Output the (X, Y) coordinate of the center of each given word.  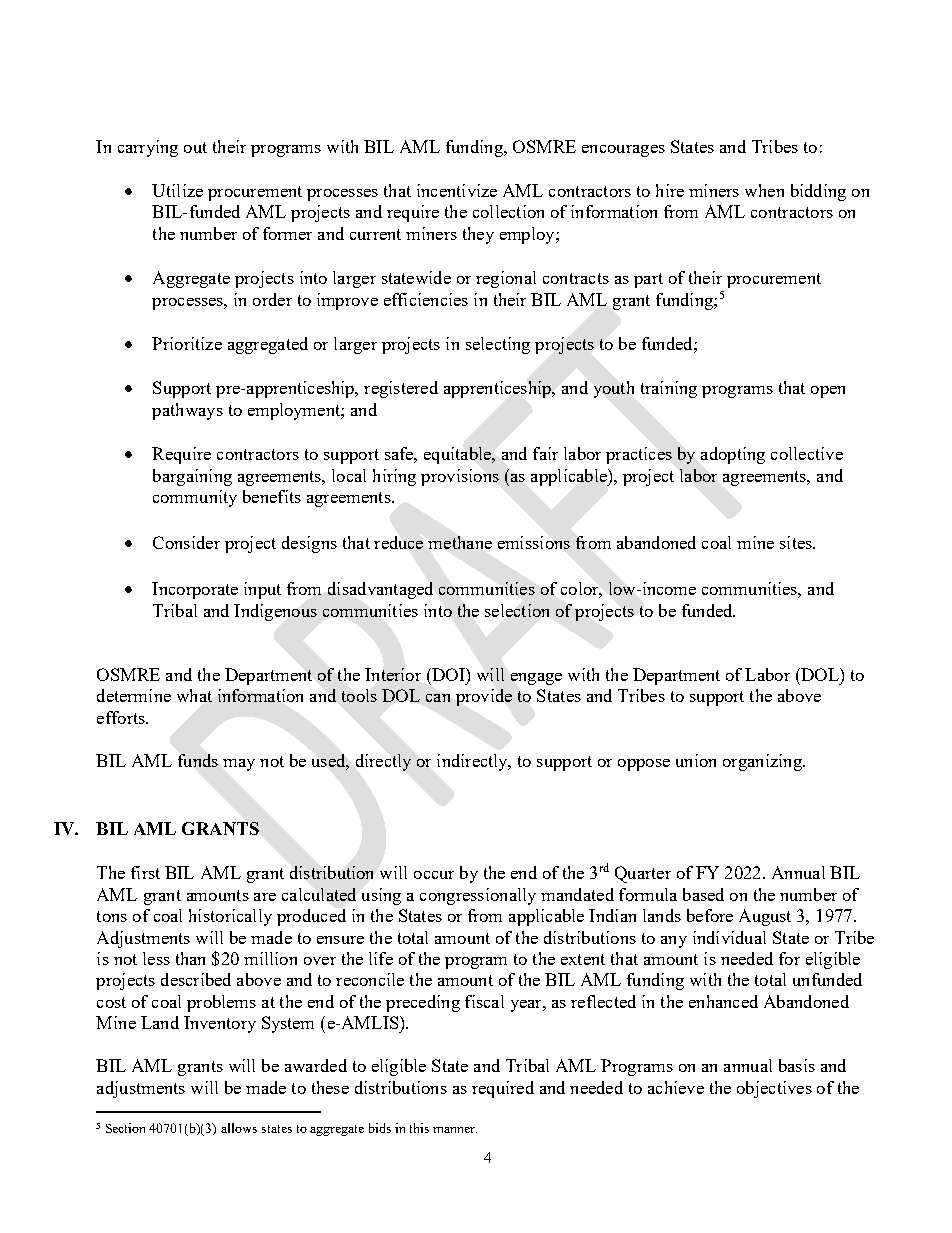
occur (434, 875)
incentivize (457, 190)
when (764, 190)
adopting (733, 455)
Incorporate (195, 590)
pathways (187, 411)
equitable (458, 455)
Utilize (177, 190)
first (145, 872)
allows (239, 1128)
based (703, 894)
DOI (448, 674)
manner (455, 1130)
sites (797, 542)
